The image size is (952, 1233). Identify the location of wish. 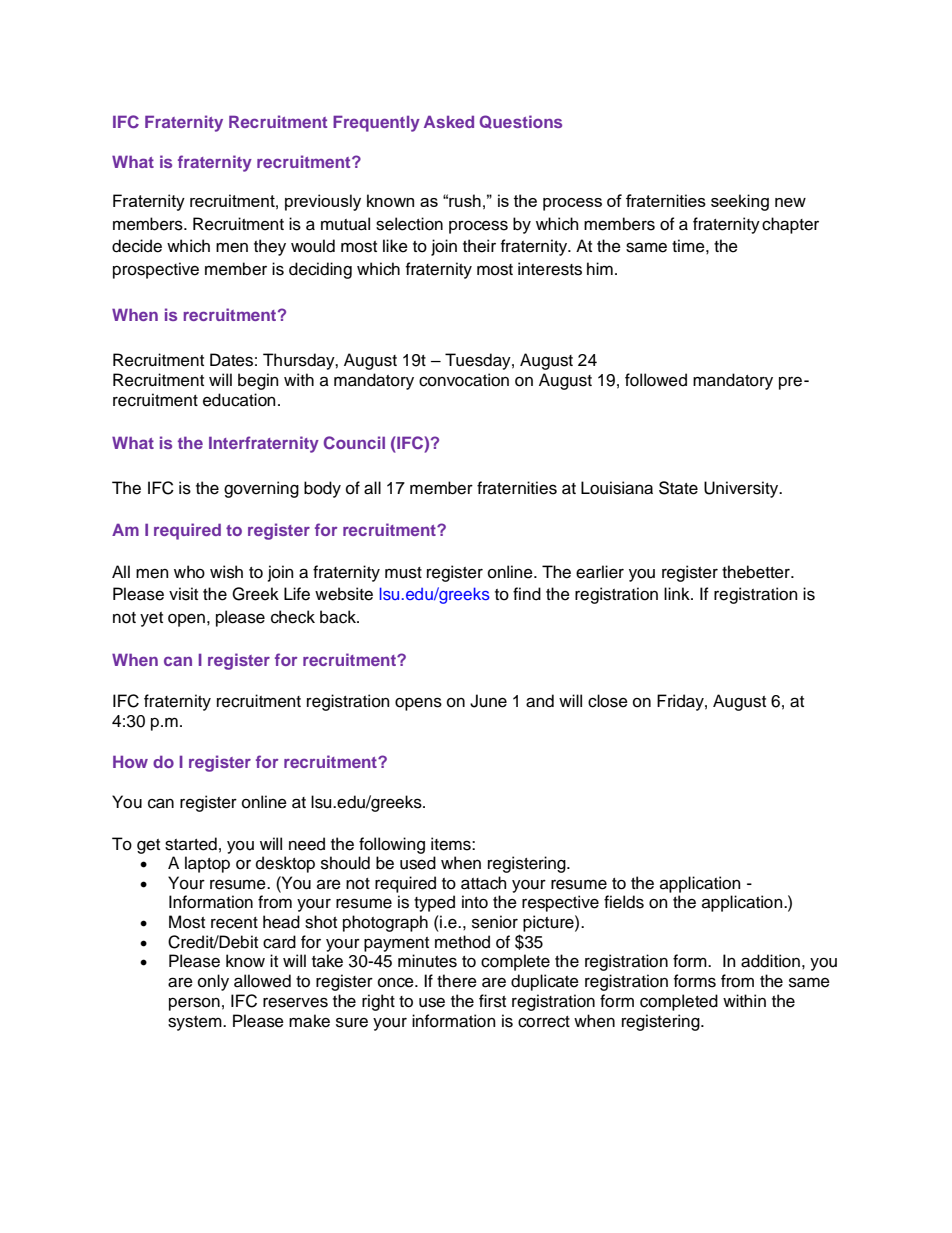
(226, 572).
